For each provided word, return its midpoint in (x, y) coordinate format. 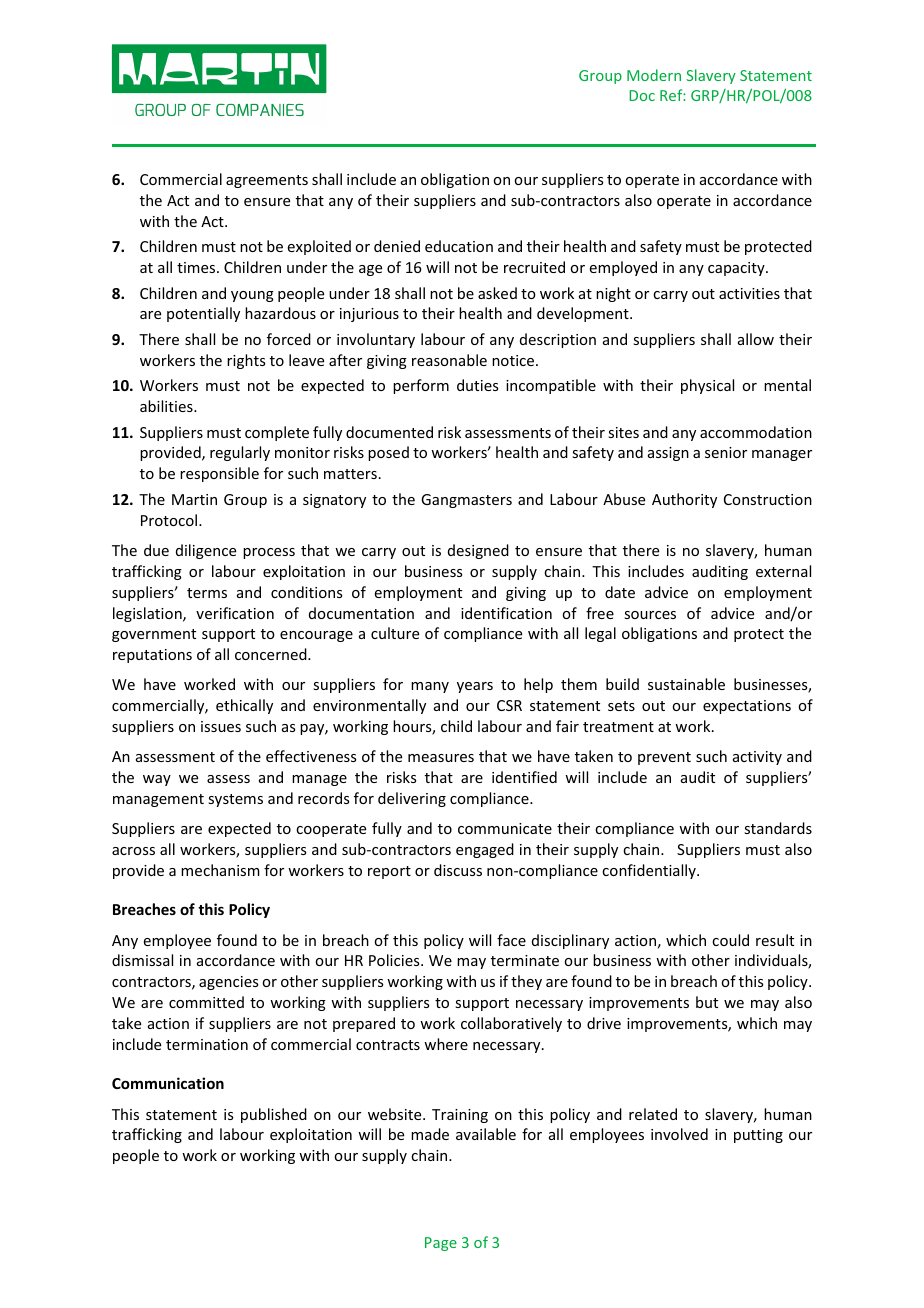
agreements (267, 181)
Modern (654, 75)
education (459, 246)
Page (441, 1244)
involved (679, 1134)
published (274, 1115)
